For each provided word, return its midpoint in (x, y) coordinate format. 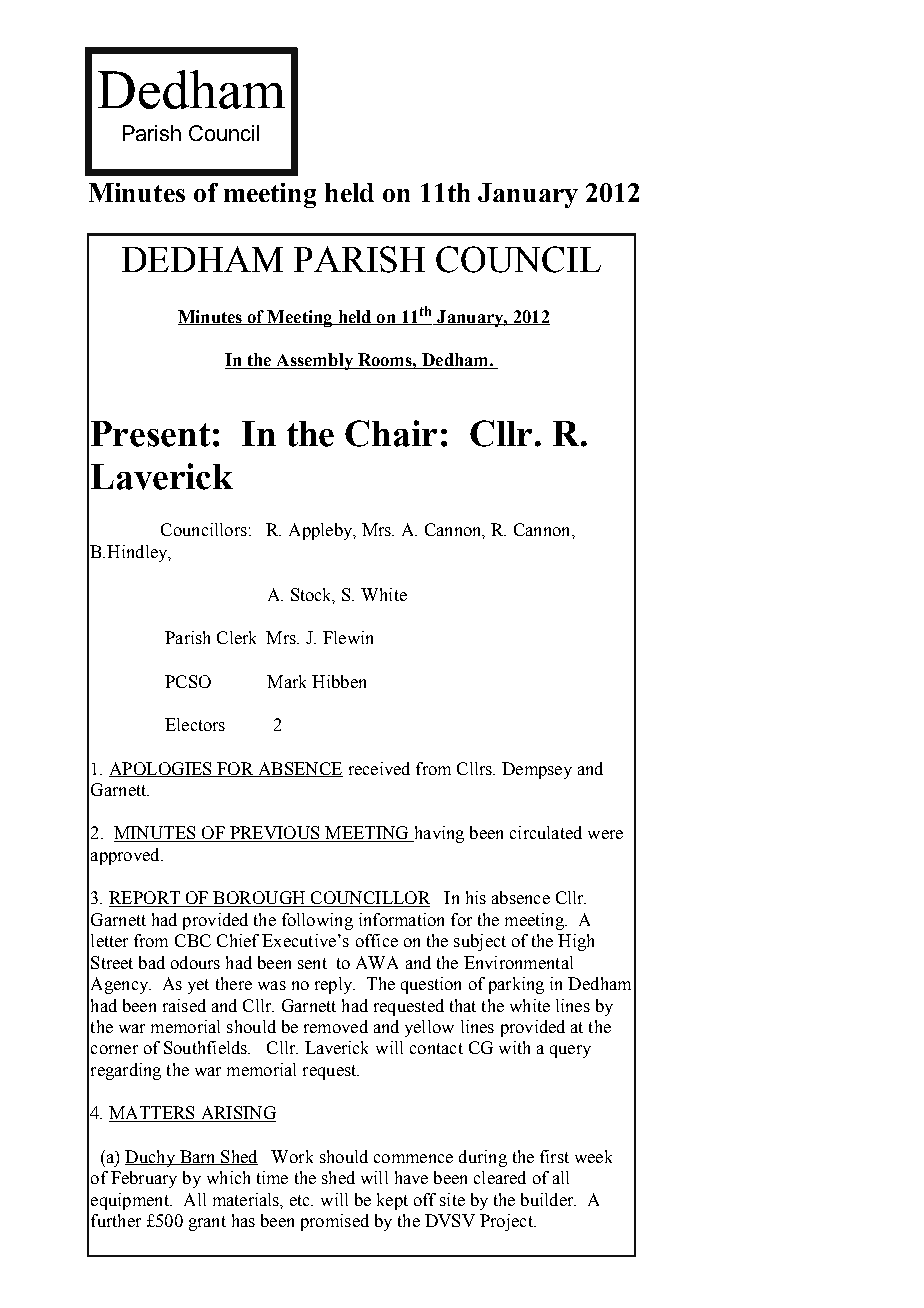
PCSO (188, 681)
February (144, 1179)
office (377, 940)
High (576, 942)
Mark (286, 681)
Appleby (322, 531)
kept (392, 1201)
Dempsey (537, 770)
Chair (391, 433)
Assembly (314, 361)
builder (548, 1199)
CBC (193, 940)
